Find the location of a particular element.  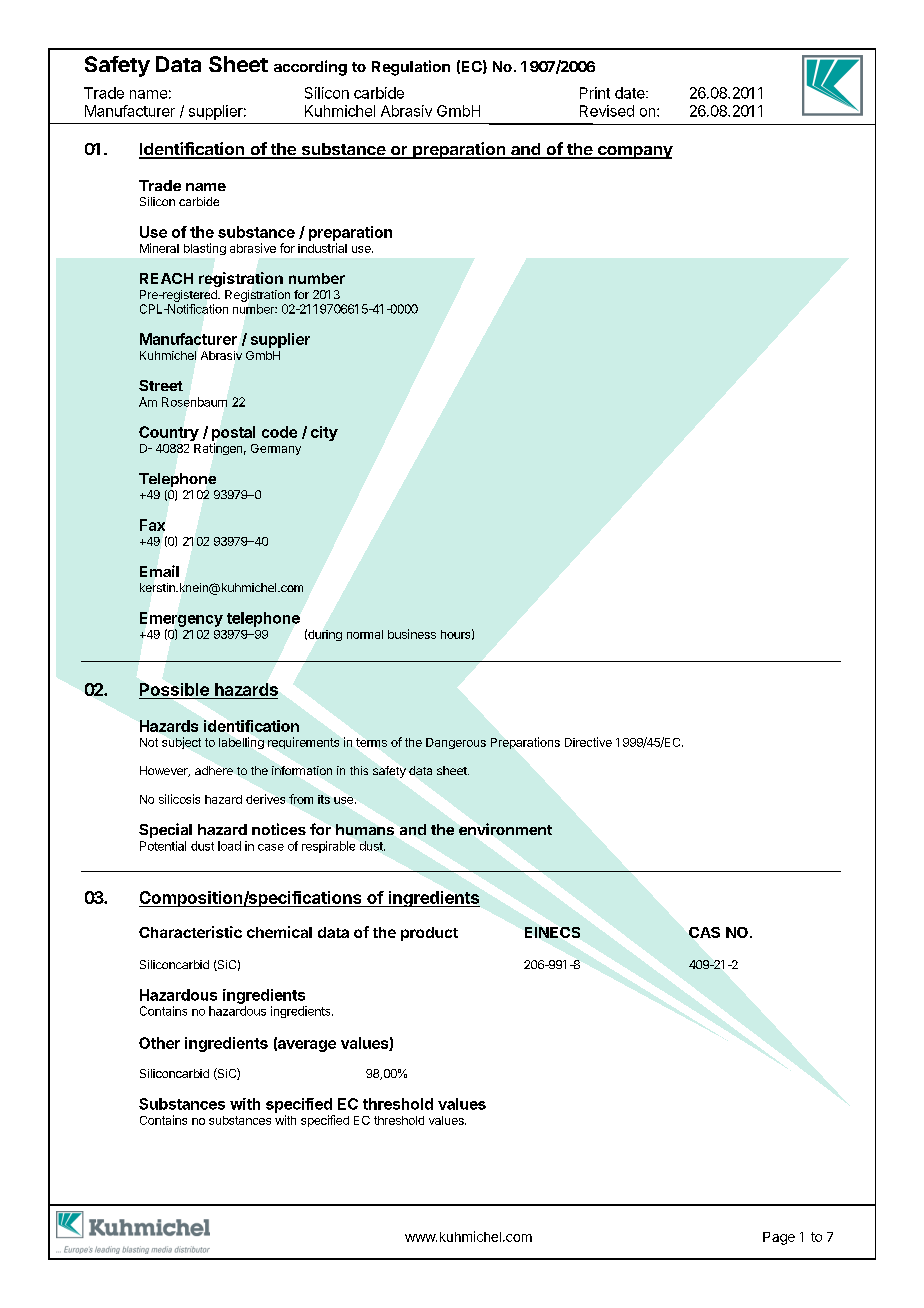

Regulation is located at coordinates (411, 68).
